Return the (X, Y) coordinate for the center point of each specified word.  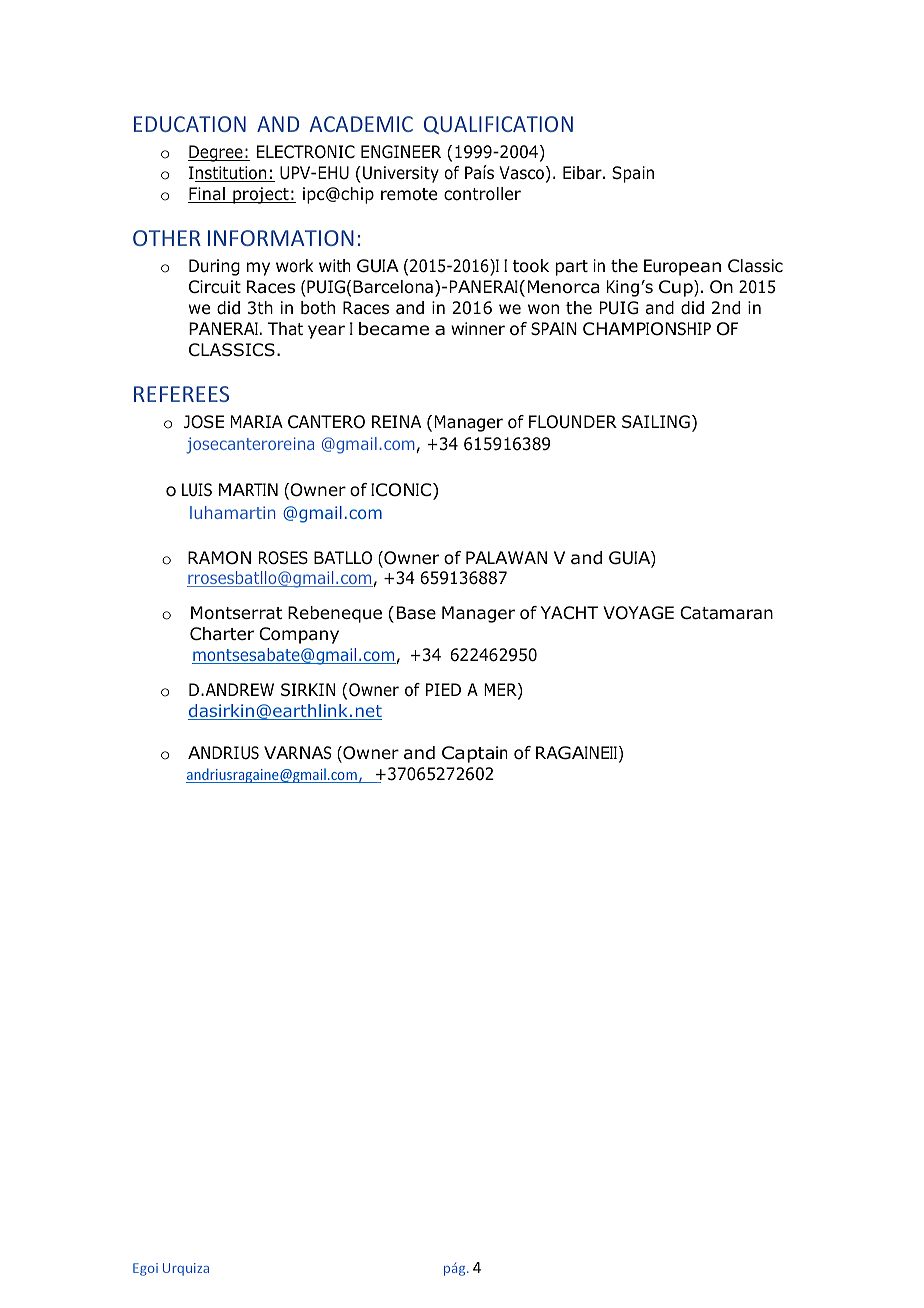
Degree (216, 153)
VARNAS (297, 753)
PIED (443, 689)
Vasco (521, 173)
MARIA (257, 421)
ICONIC (402, 491)
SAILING (656, 422)
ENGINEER (401, 152)
